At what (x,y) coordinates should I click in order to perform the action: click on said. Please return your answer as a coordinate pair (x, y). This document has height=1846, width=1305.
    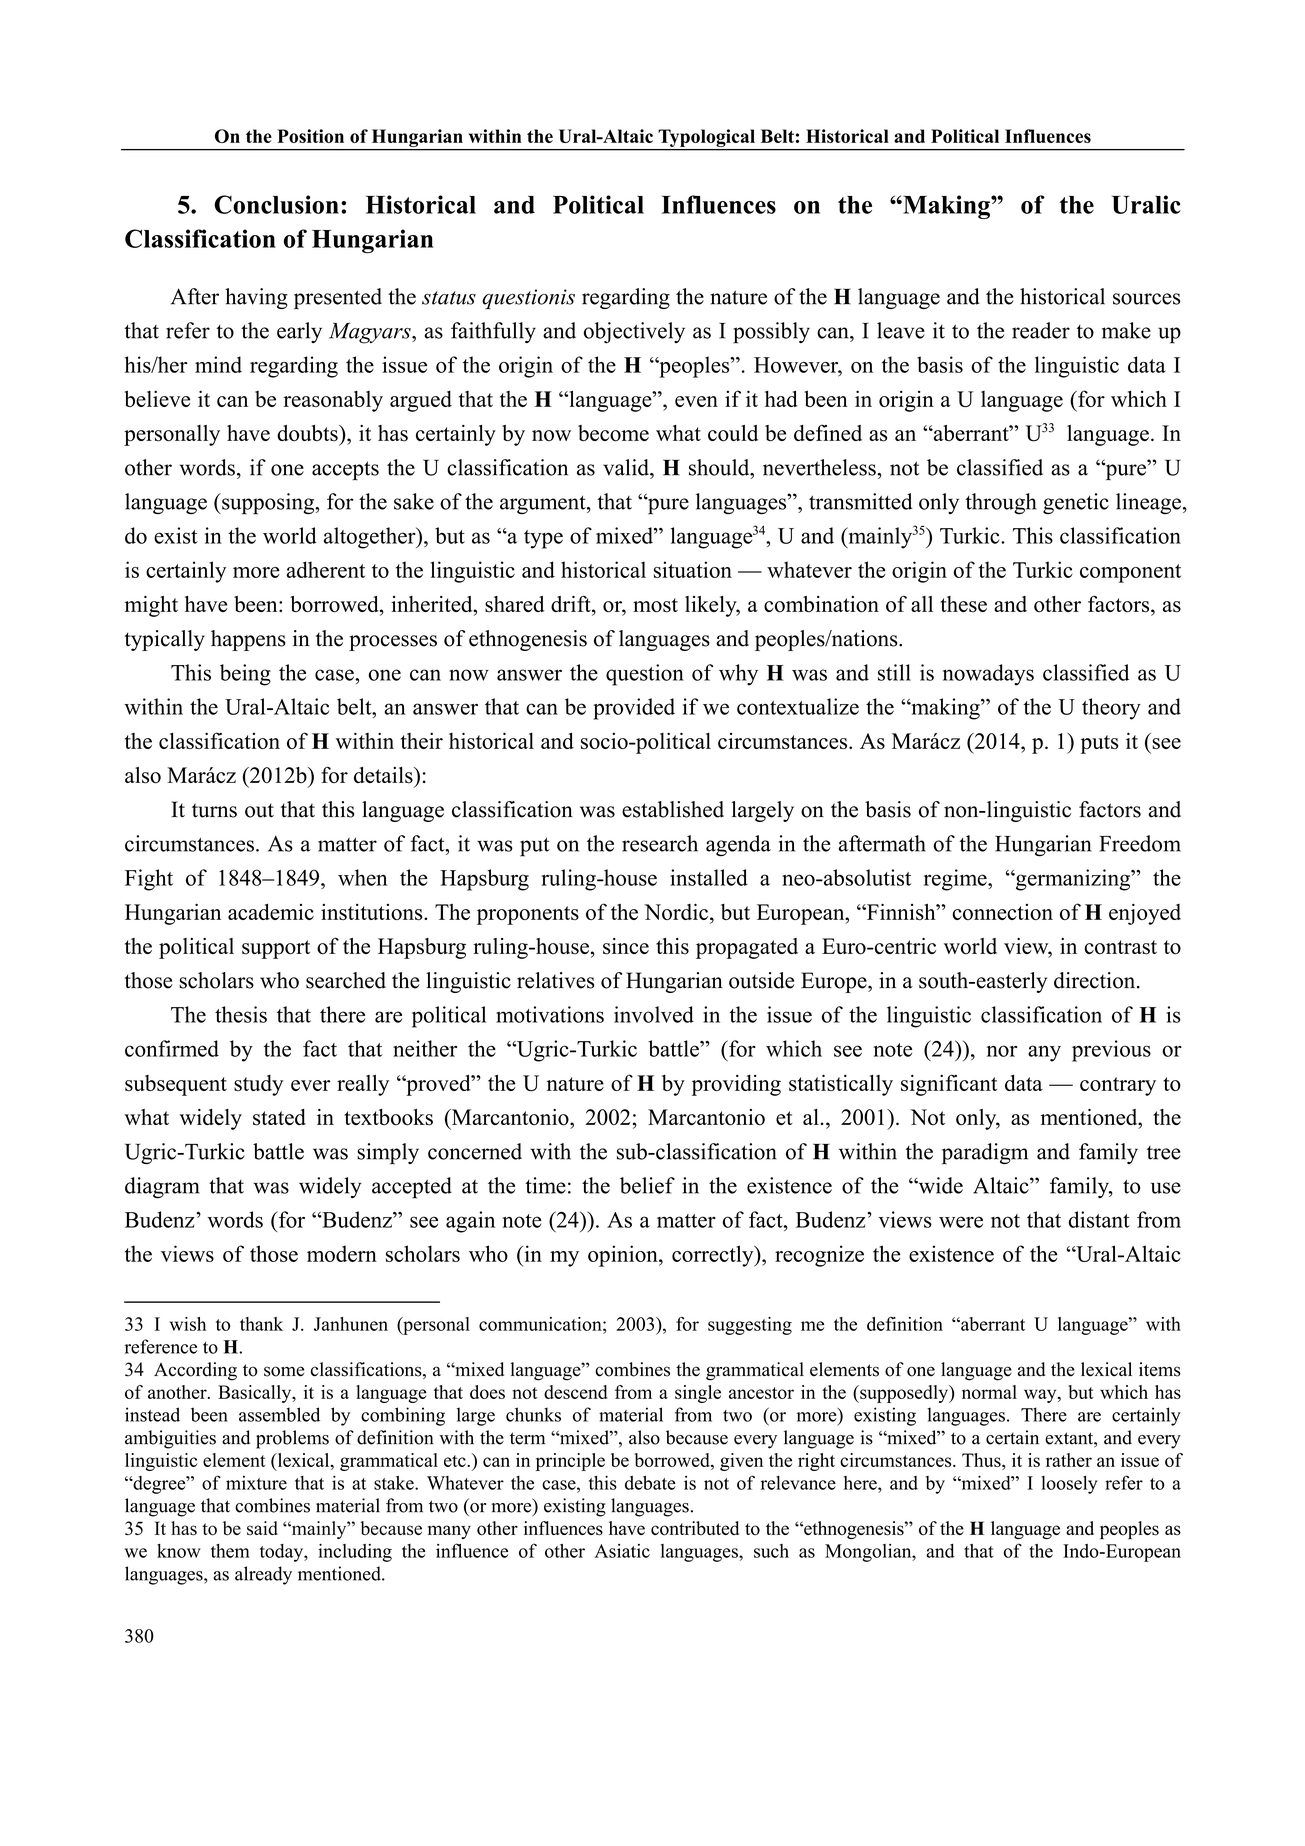
    Looking at the image, I should click on (262, 1528).
